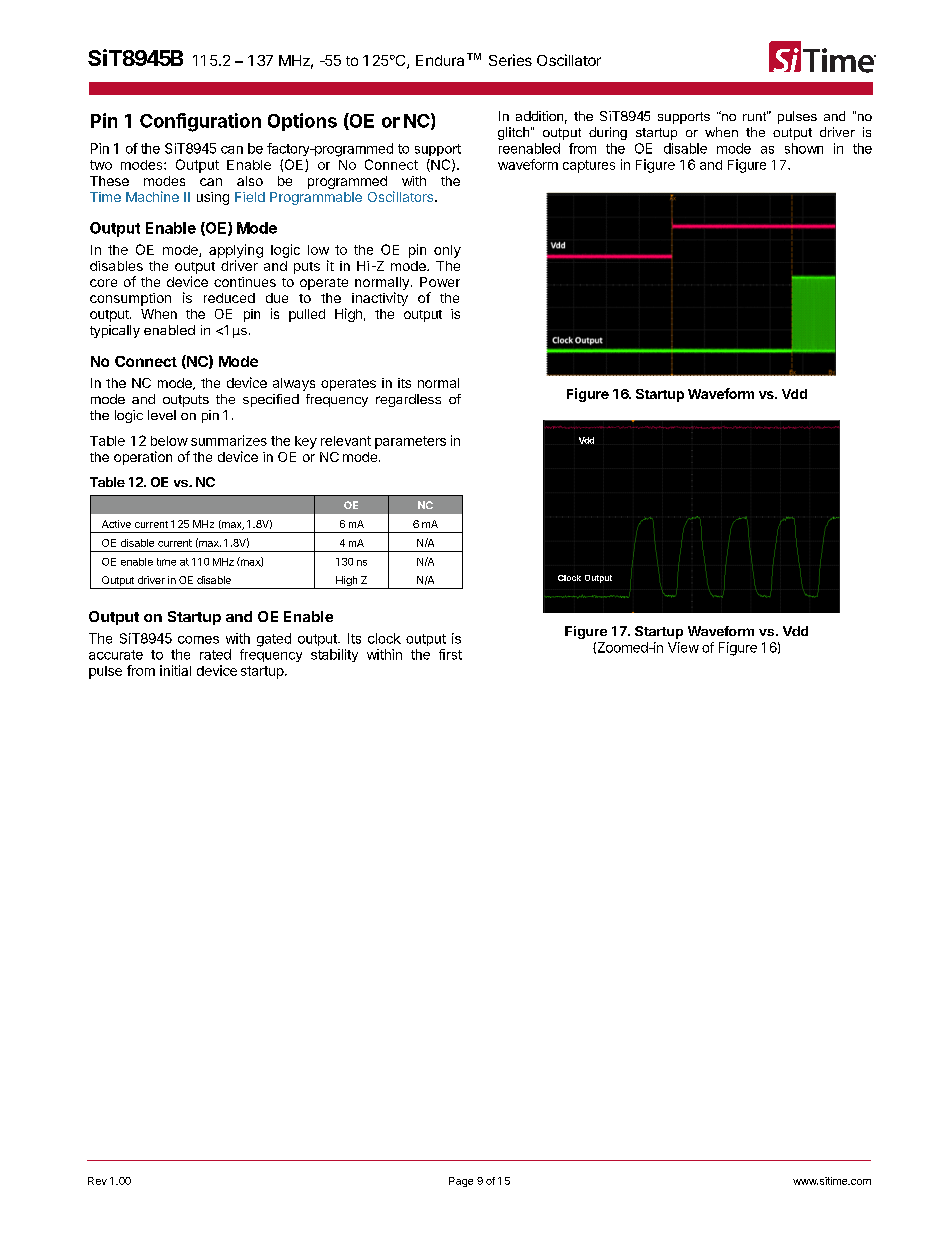 Image resolution: width=952 pixels, height=1233 pixels. What do you see at coordinates (334, 655) in the screenshot?
I see `stability` at bounding box center [334, 655].
